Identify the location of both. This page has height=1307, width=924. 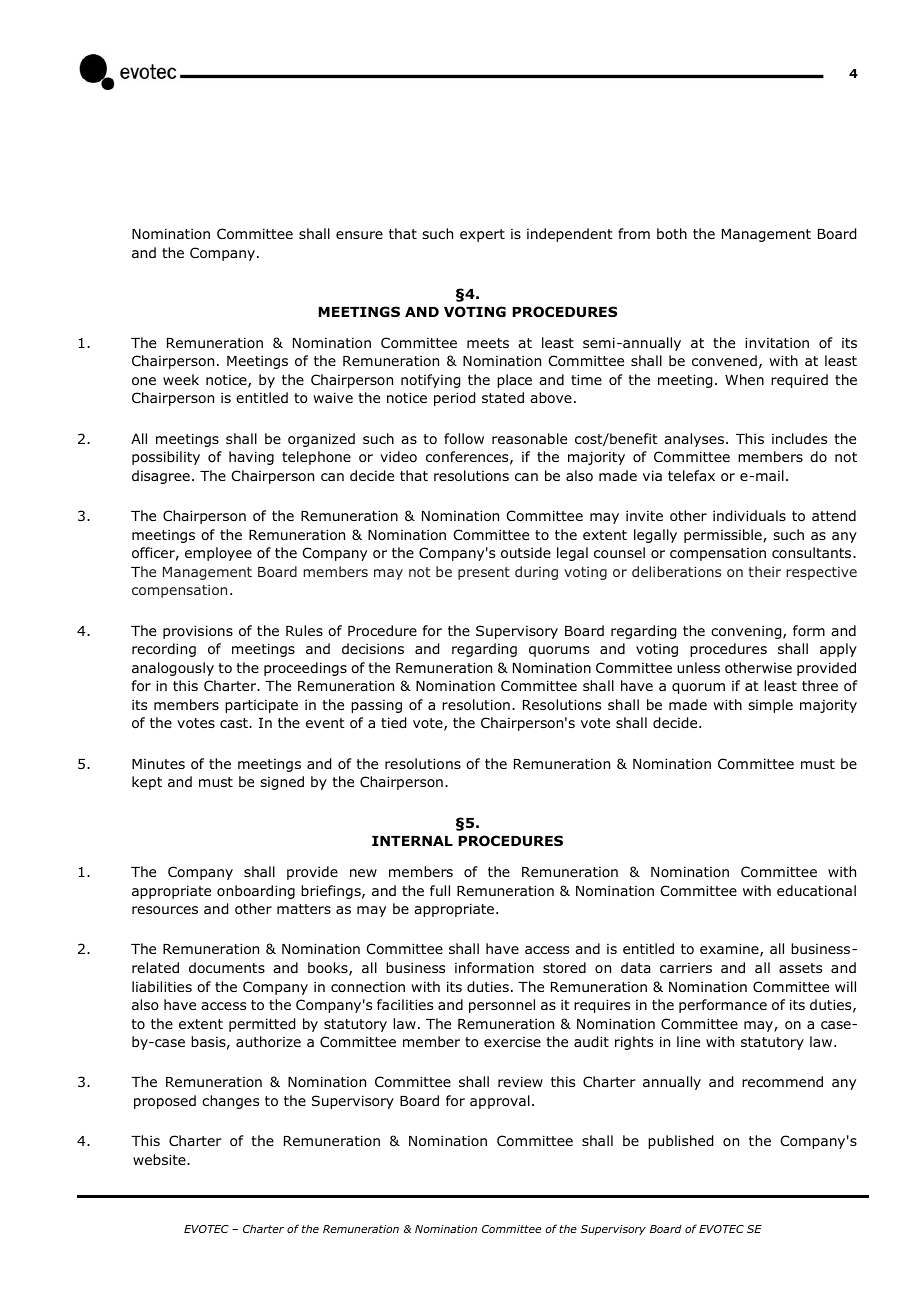
(672, 233).
